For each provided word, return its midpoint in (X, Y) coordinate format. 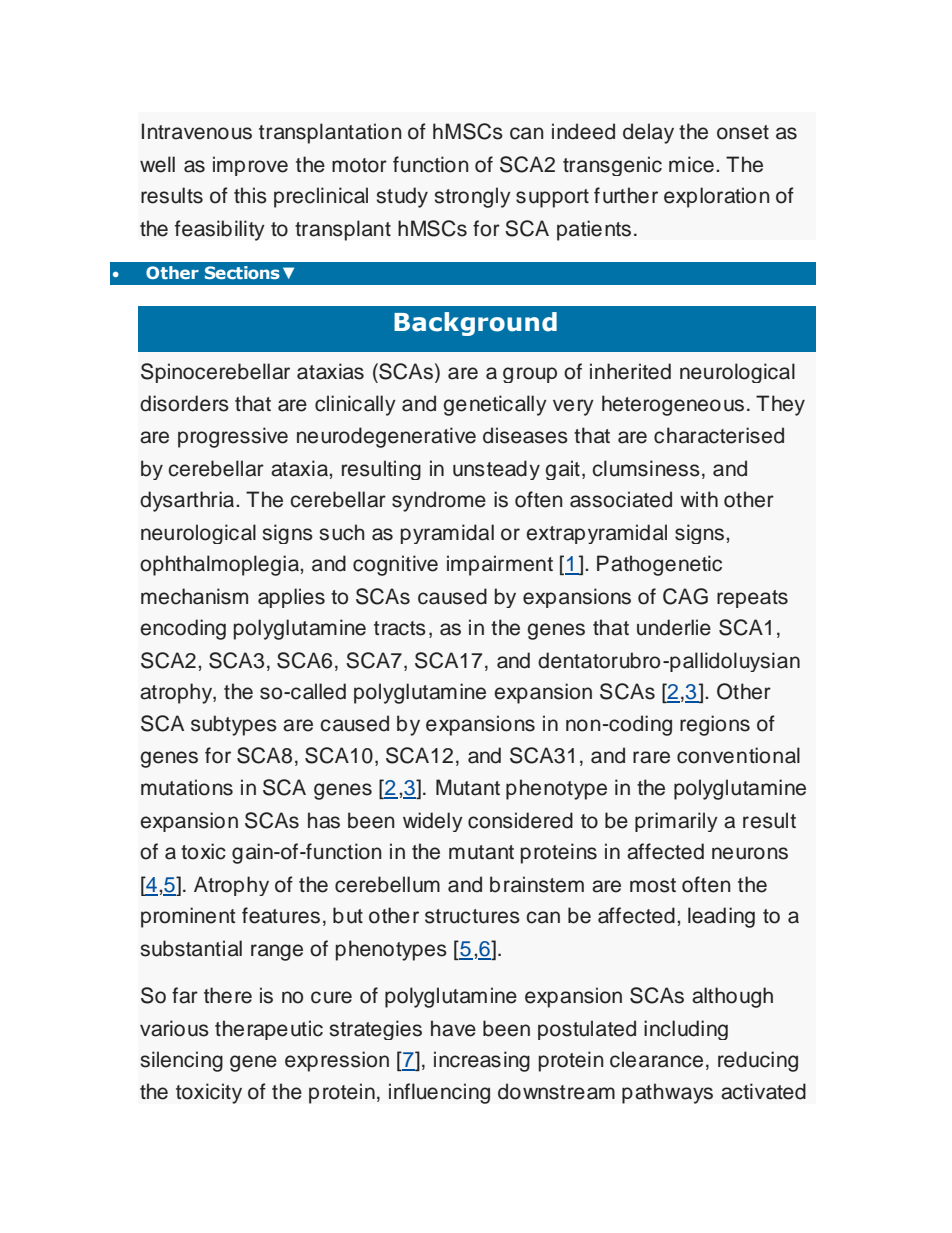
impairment (500, 565)
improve (250, 166)
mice (691, 164)
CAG (685, 596)
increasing (482, 1061)
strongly (472, 197)
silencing (181, 1061)
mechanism (194, 596)
